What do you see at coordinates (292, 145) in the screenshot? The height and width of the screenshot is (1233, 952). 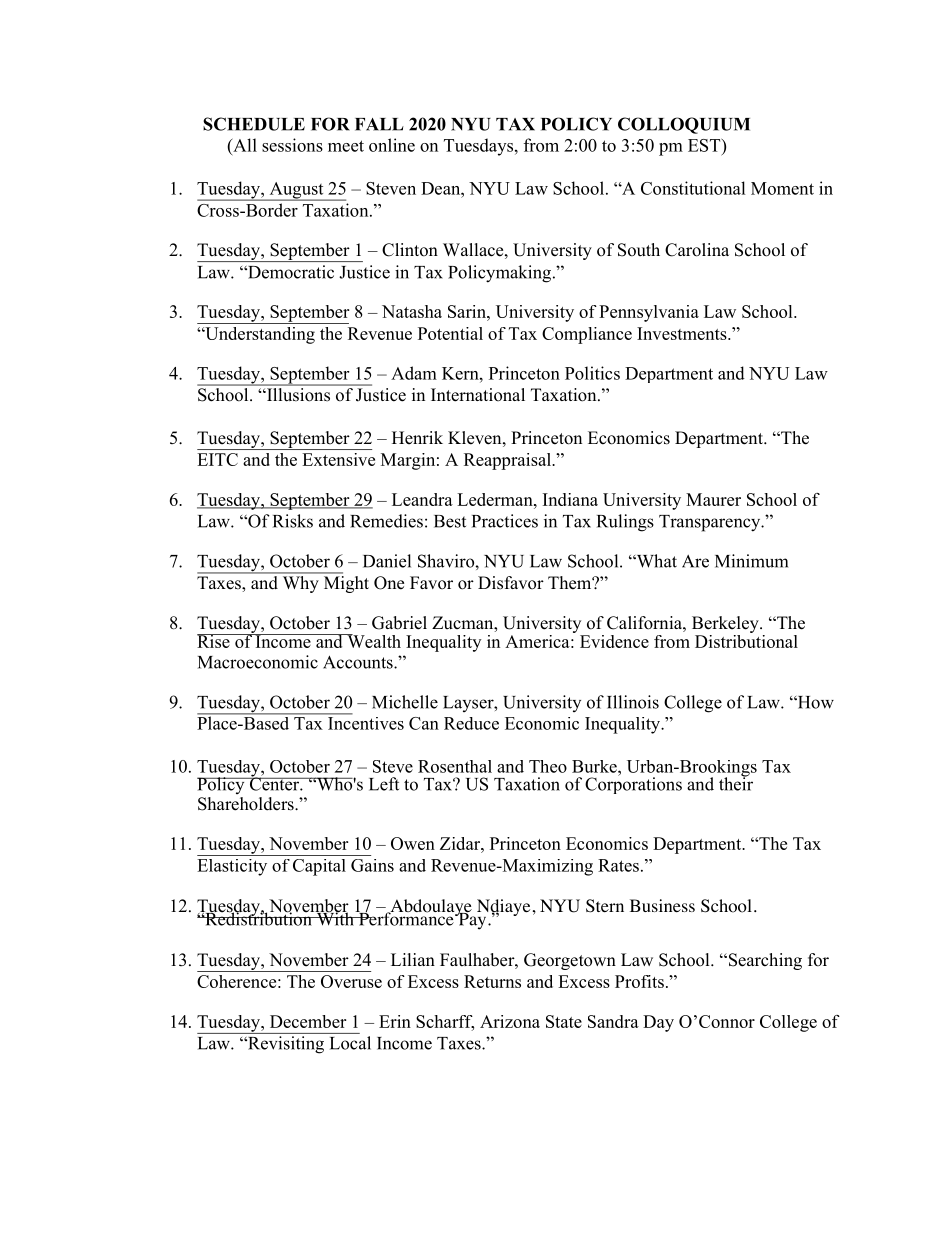 I see `sessions` at bounding box center [292, 145].
